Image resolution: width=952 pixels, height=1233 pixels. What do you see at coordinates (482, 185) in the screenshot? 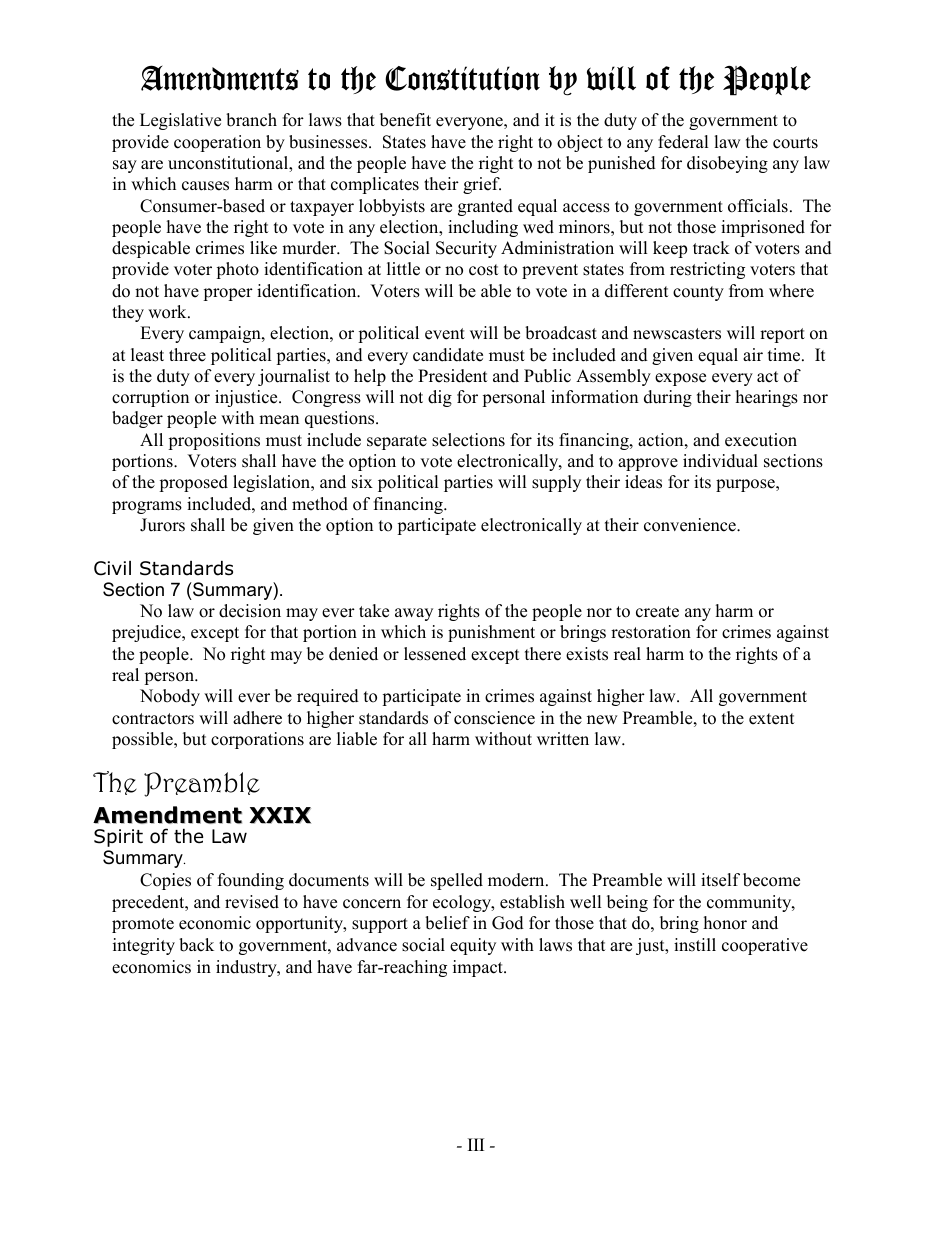
I see `grief` at bounding box center [482, 185].
